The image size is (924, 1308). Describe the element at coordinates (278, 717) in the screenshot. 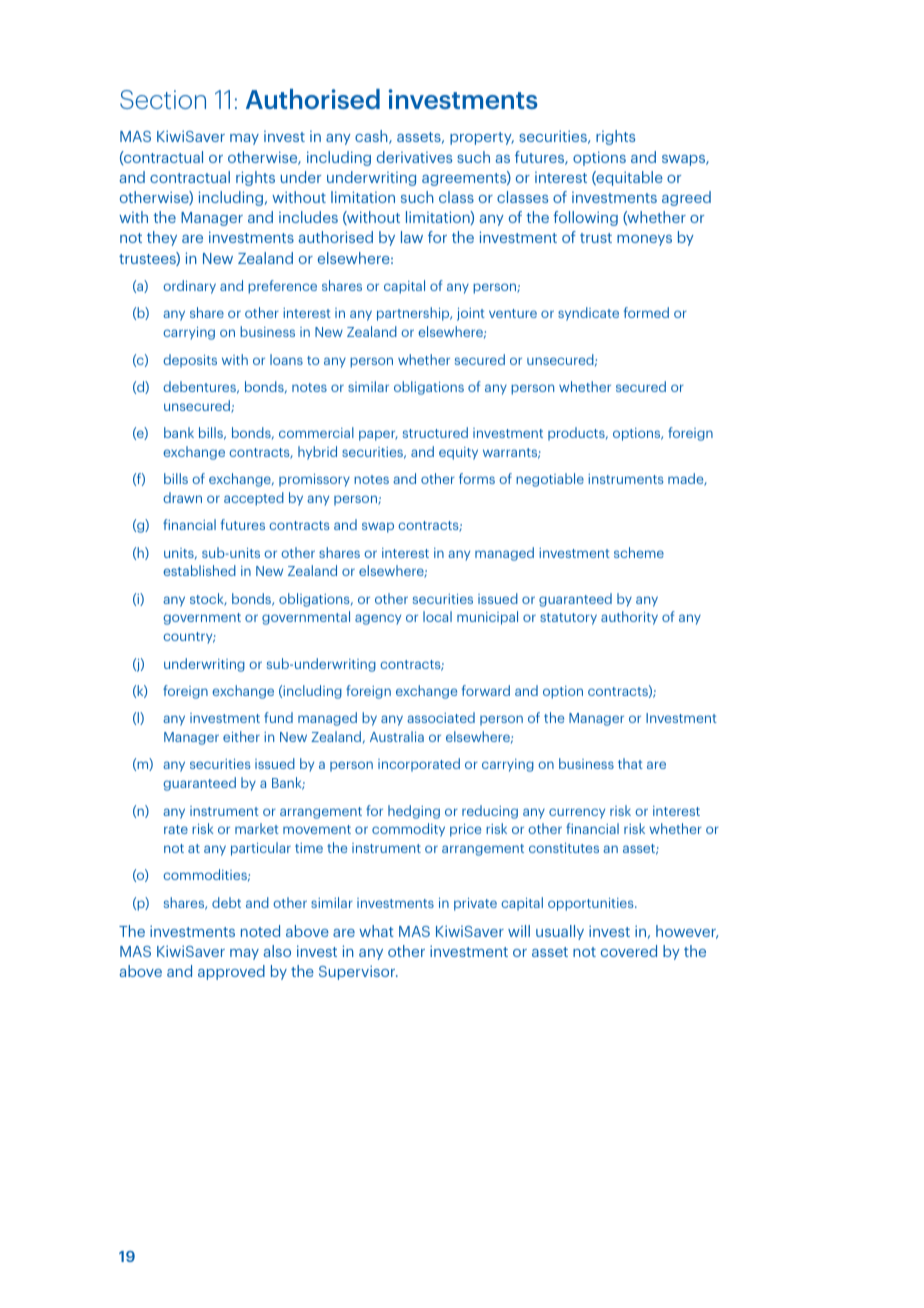

I see `fund` at that location.
